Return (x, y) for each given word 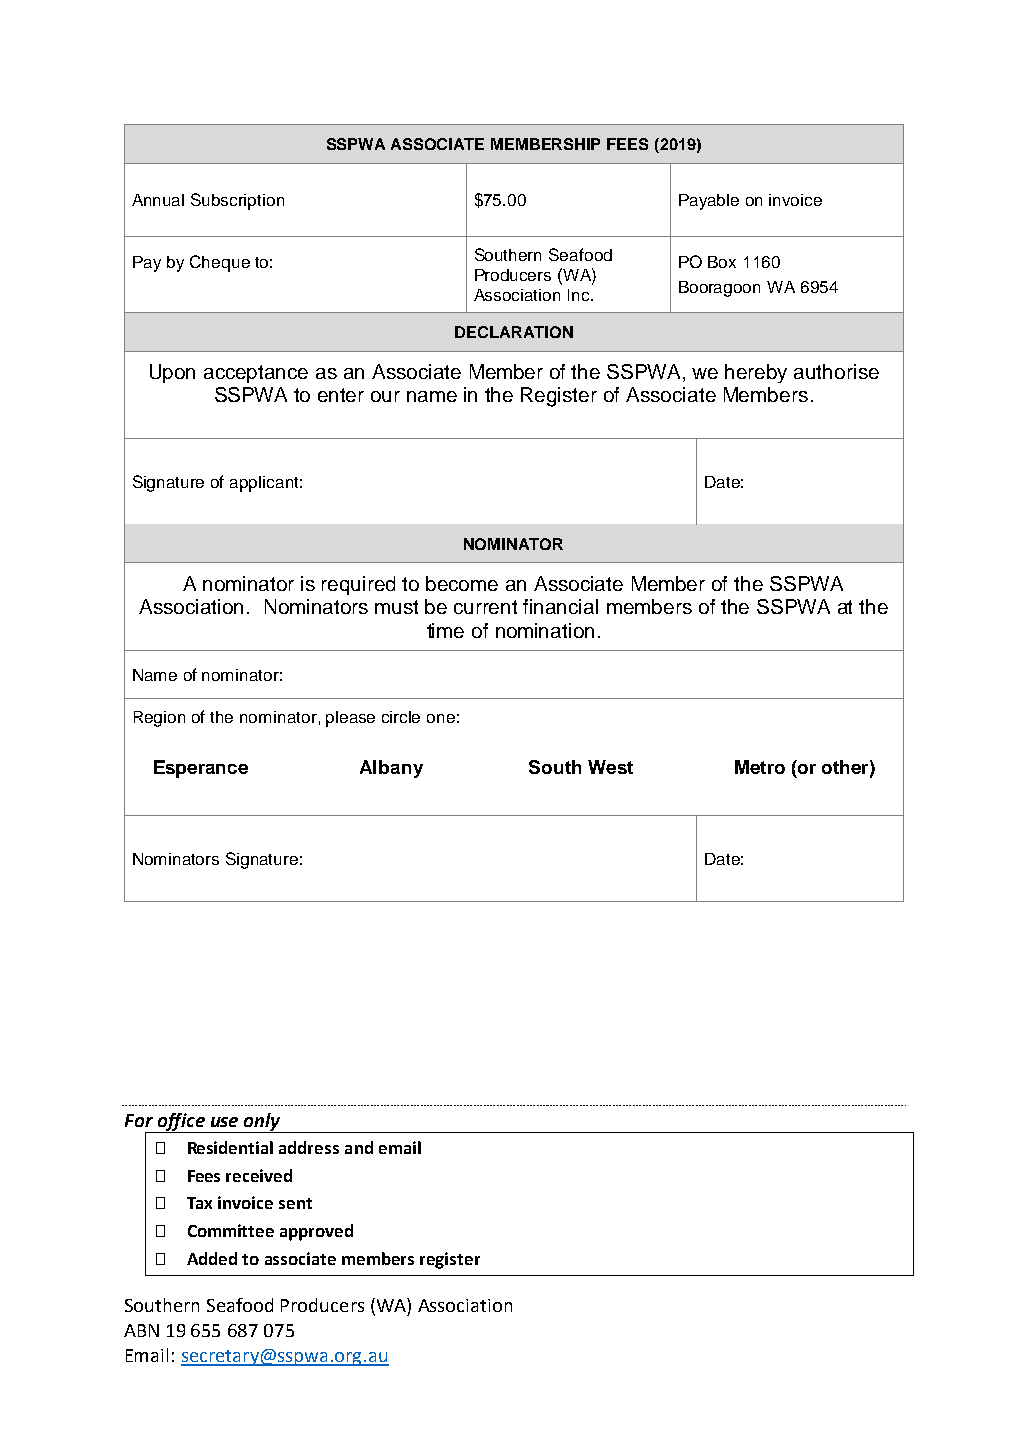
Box (722, 262)
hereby (756, 373)
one (441, 718)
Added (212, 1258)
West (610, 767)
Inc (580, 295)
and (359, 1147)
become (462, 583)
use (224, 1122)
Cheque (220, 263)
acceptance (256, 374)
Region (159, 719)
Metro (760, 767)
